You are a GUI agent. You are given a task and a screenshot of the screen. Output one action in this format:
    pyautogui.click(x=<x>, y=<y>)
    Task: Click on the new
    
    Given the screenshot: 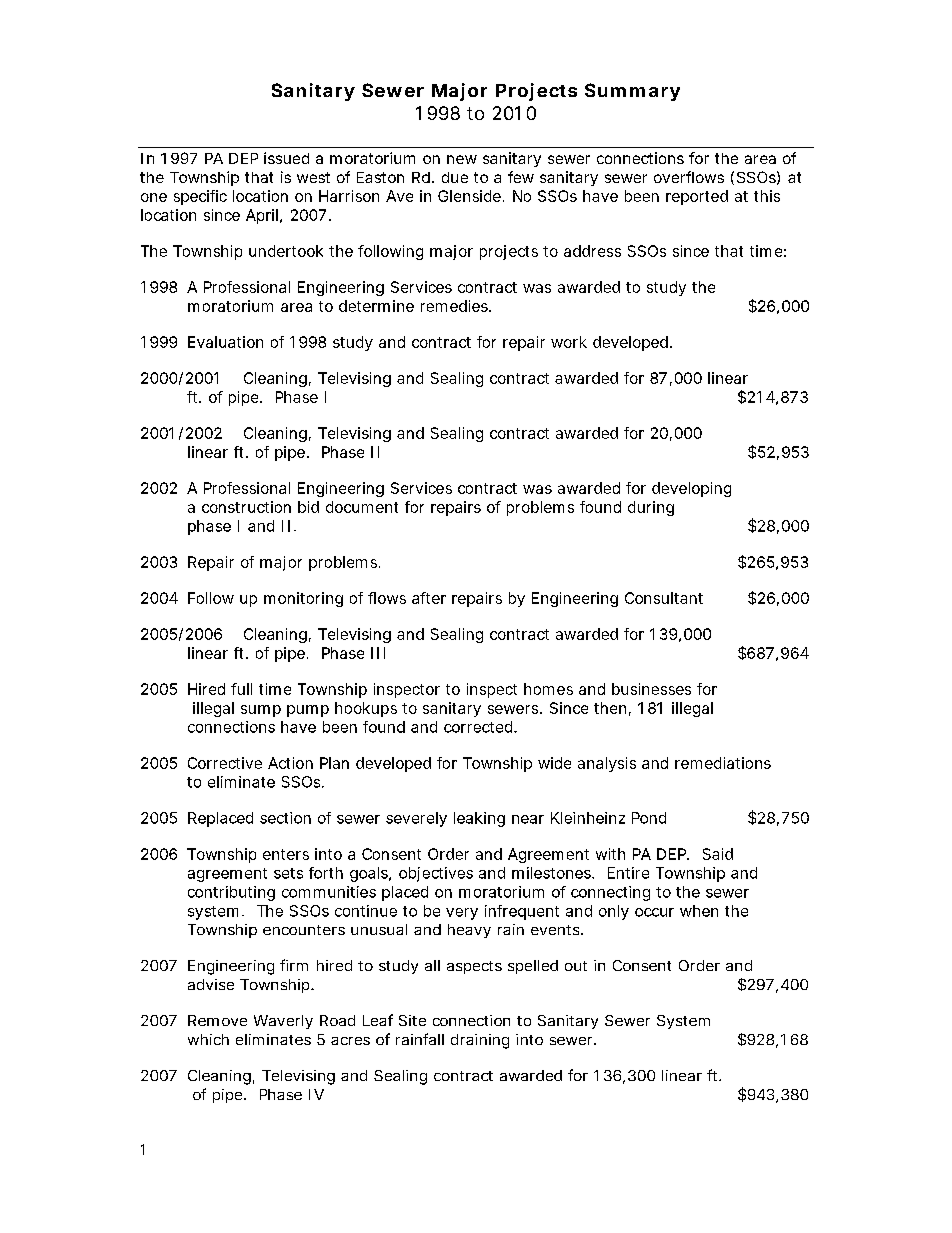 What is the action you would take?
    pyautogui.click(x=462, y=159)
